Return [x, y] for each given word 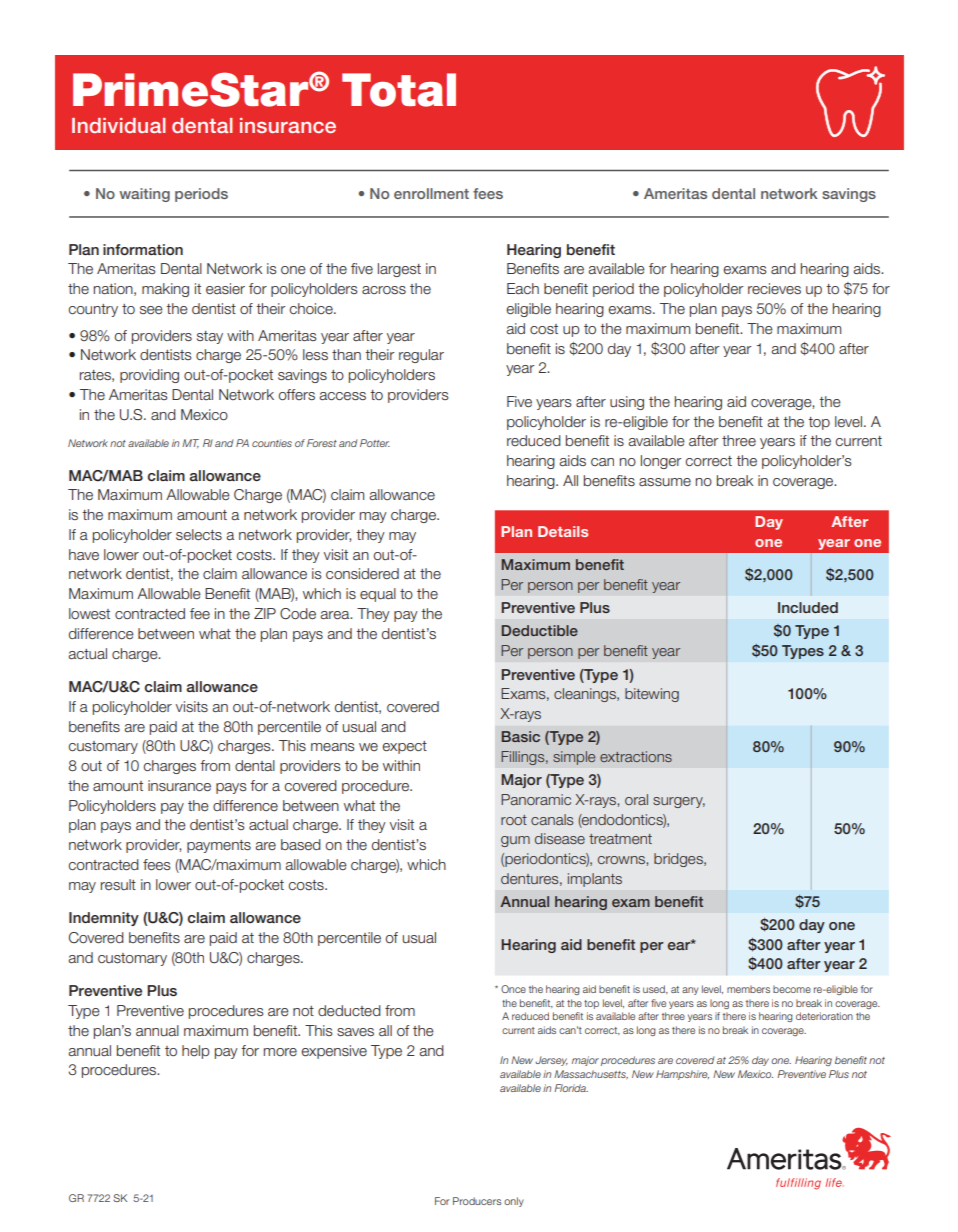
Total [399, 90]
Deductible [540, 630]
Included [808, 607]
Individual [118, 125]
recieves [774, 288]
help [196, 1052]
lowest [89, 613]
